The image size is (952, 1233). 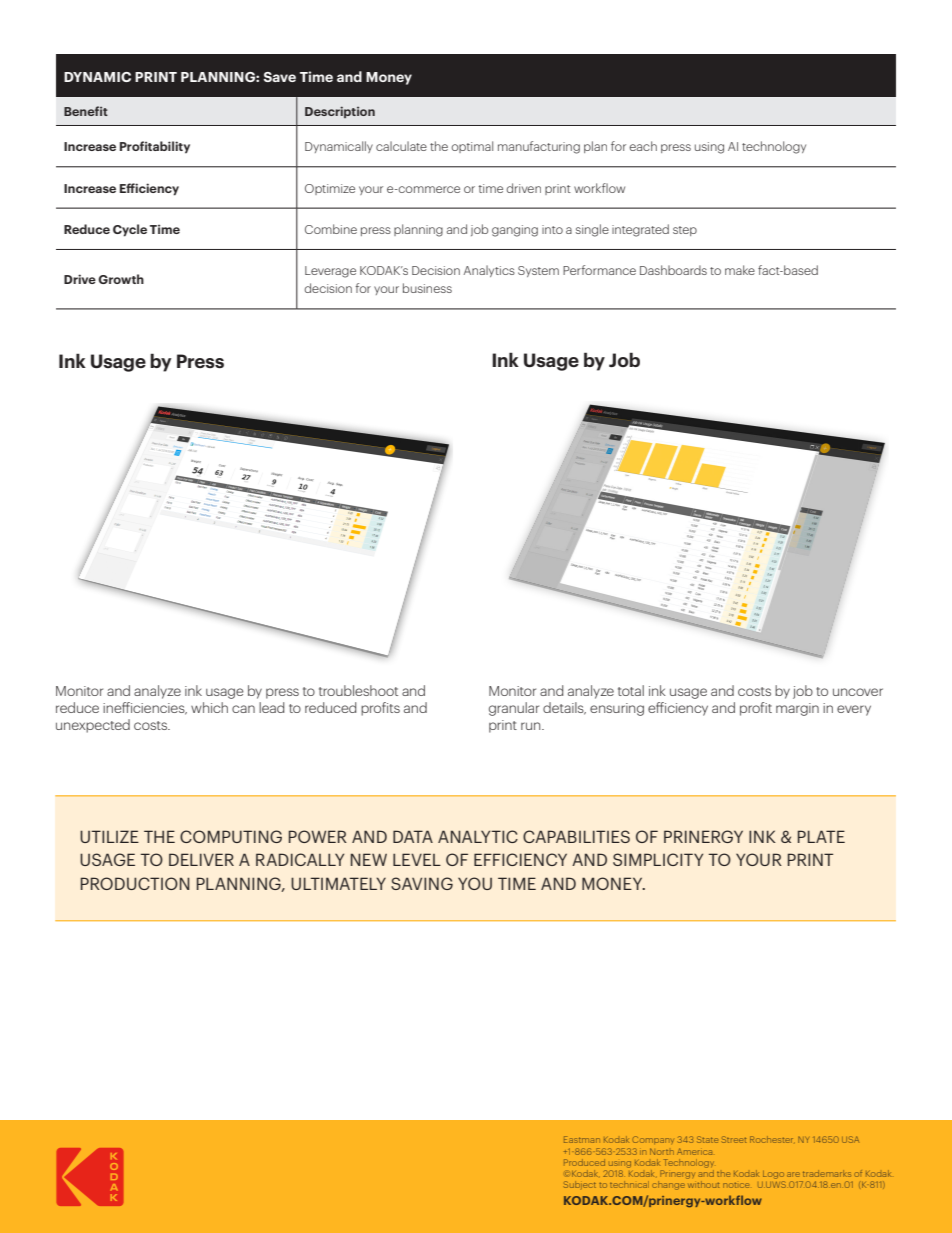 I want to click on SIMPLICITY, so click(x=658, y=859).
